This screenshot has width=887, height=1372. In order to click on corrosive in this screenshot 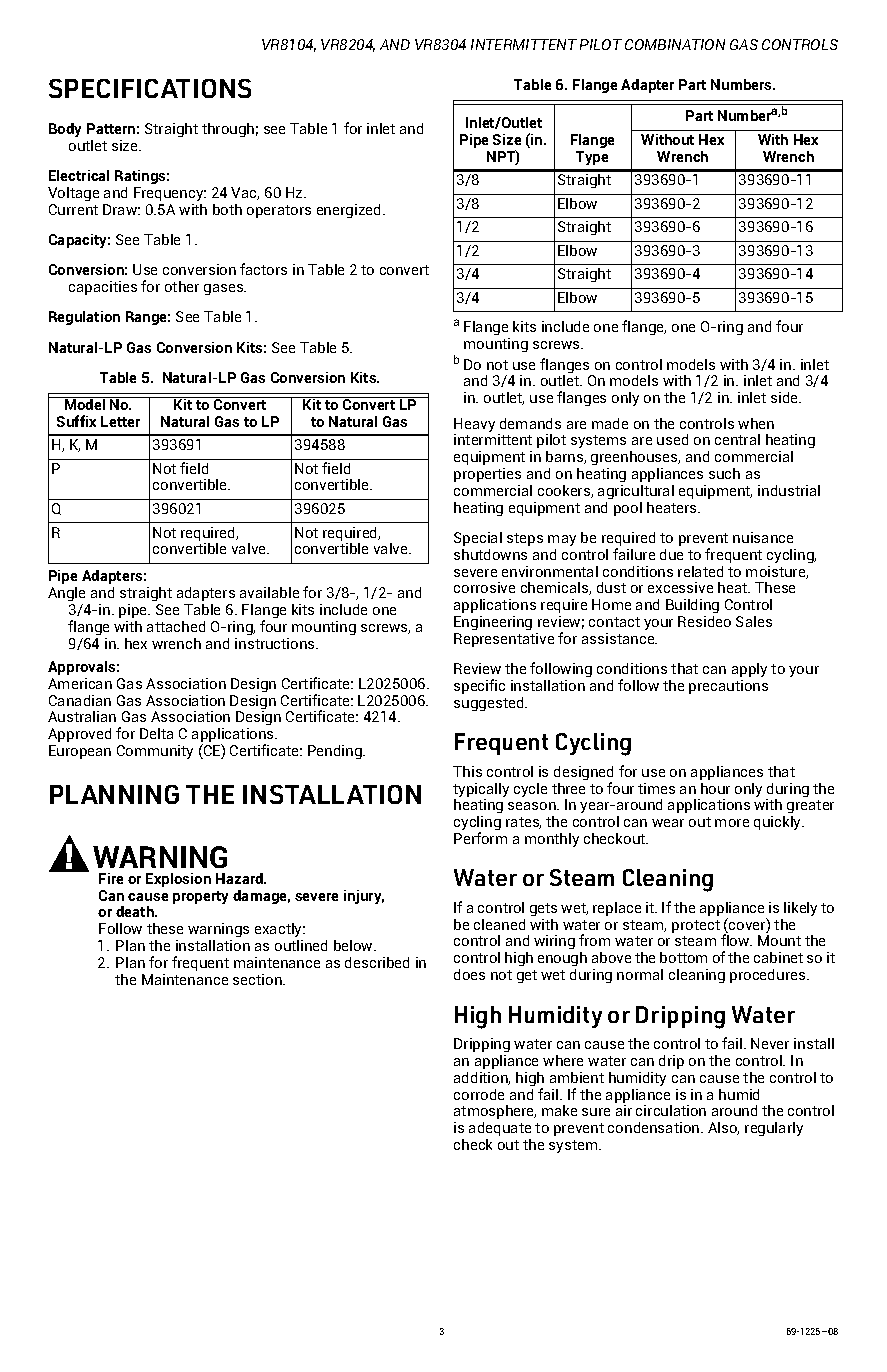, I will do `click(484, 587)`.
